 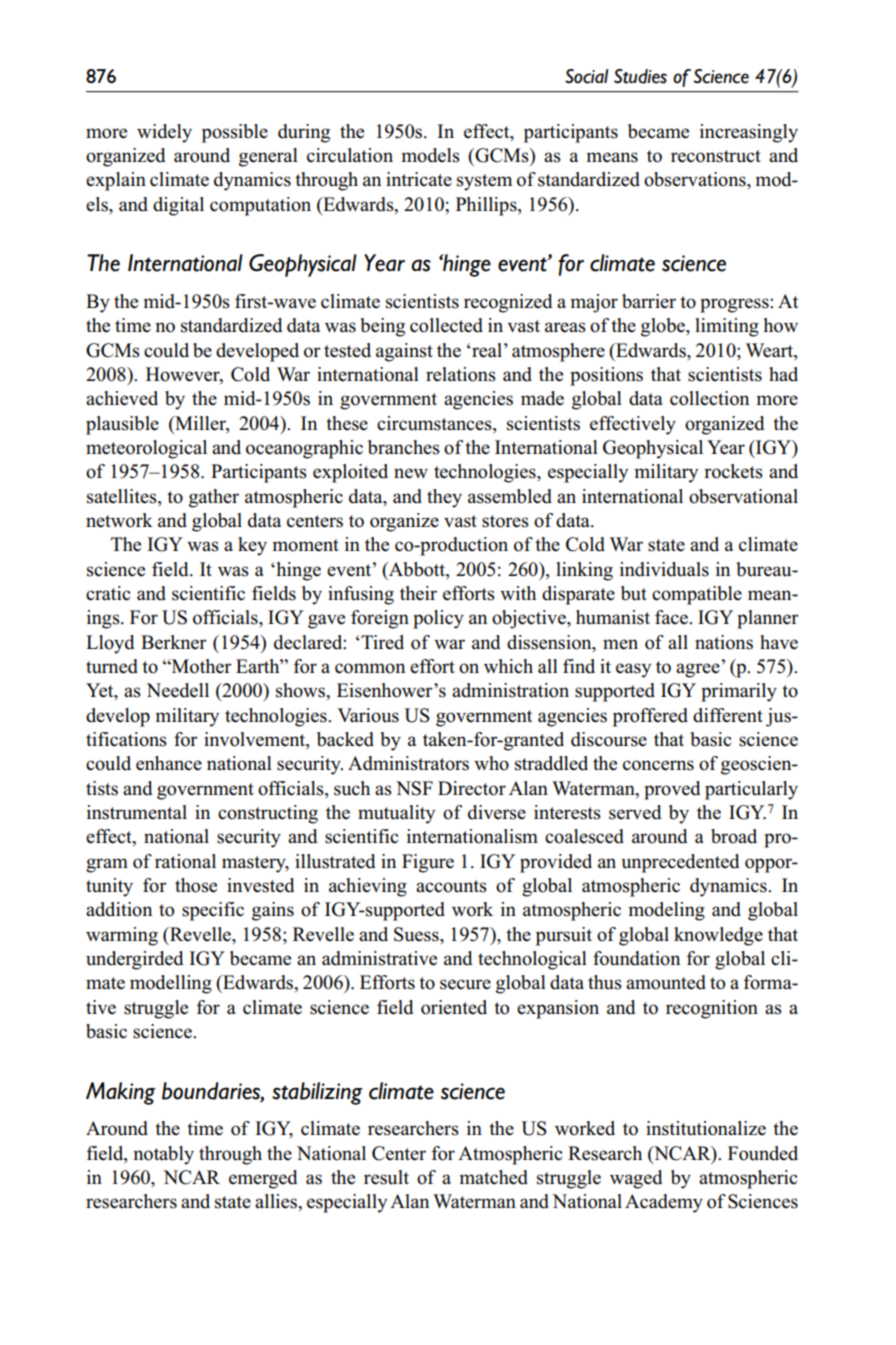 What do you see at coordinates (430, 155) in the screenshot?
I see `models` at bounding box center [430, 155].
